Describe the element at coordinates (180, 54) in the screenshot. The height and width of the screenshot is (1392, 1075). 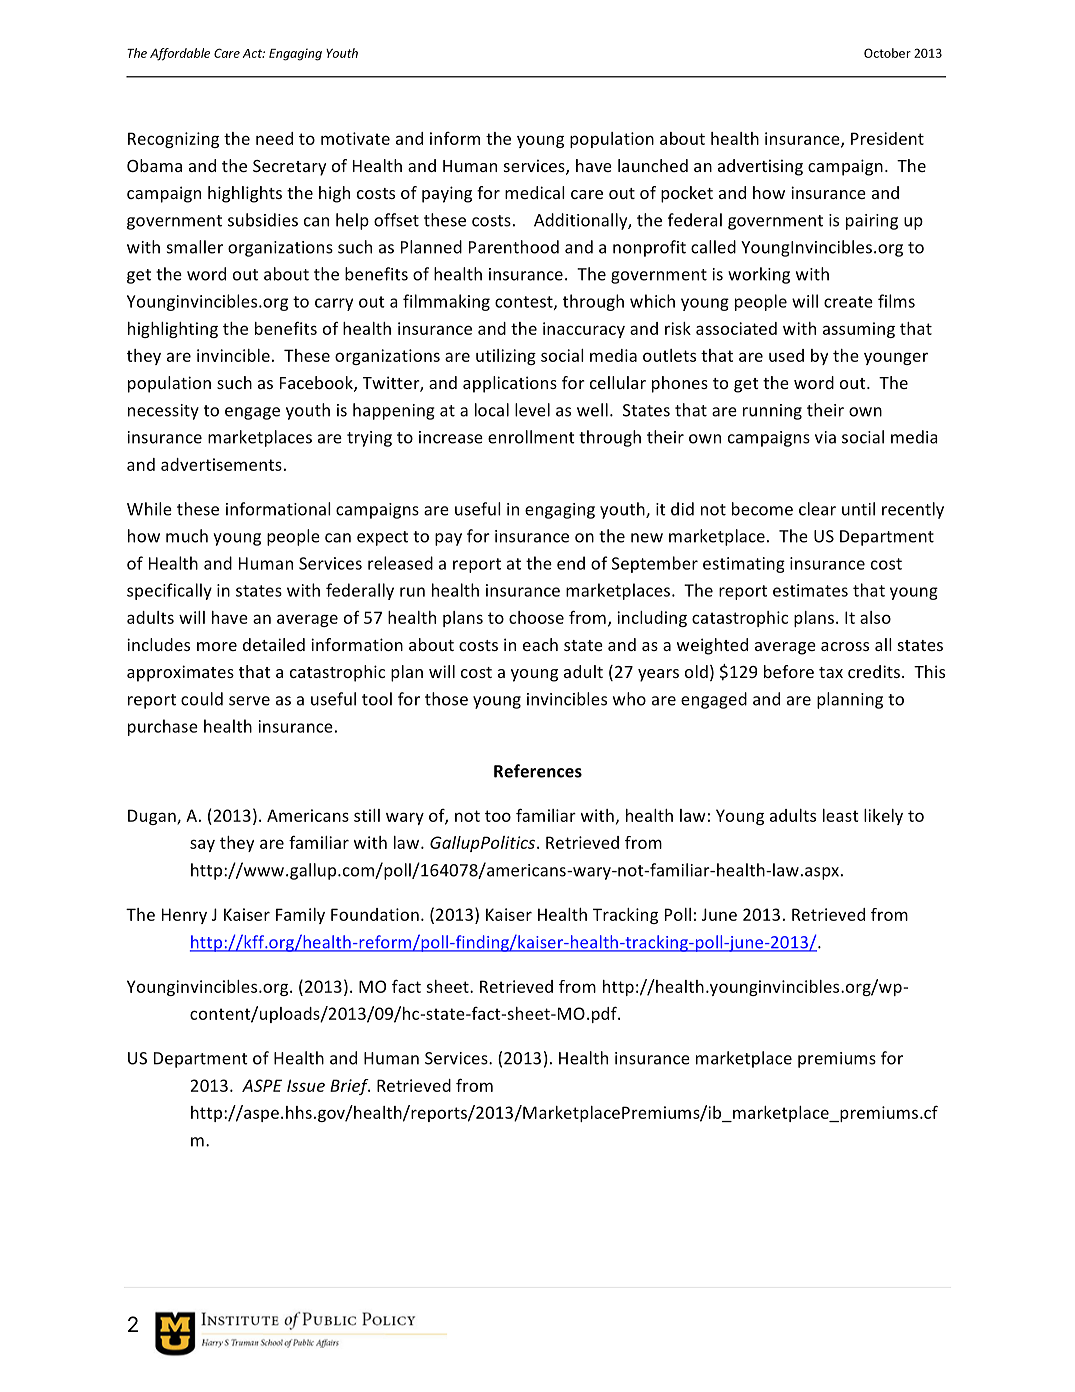
I see `Affordable` at that location.
